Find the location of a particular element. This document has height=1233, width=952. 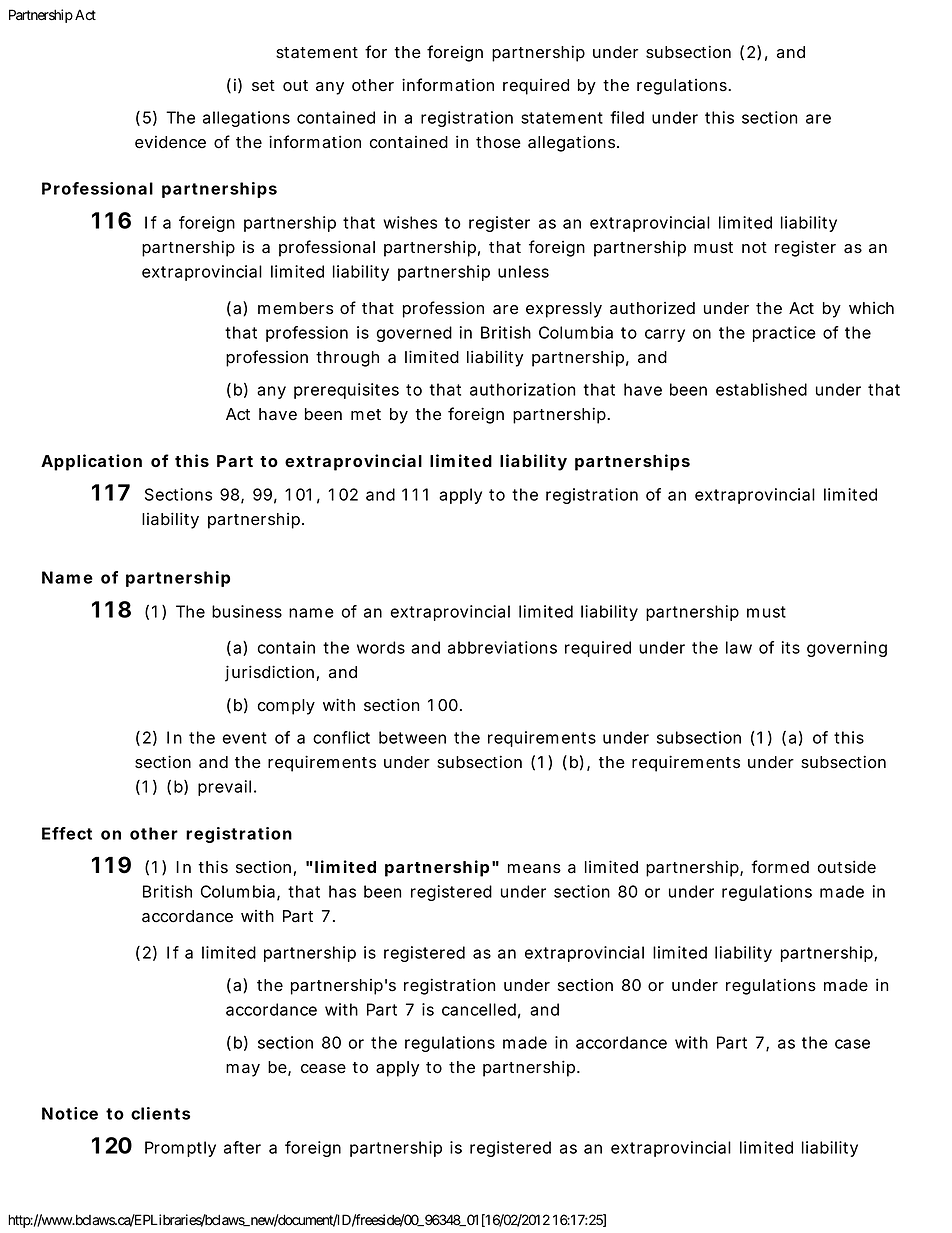

Application is located at coordinates (91, 462).
